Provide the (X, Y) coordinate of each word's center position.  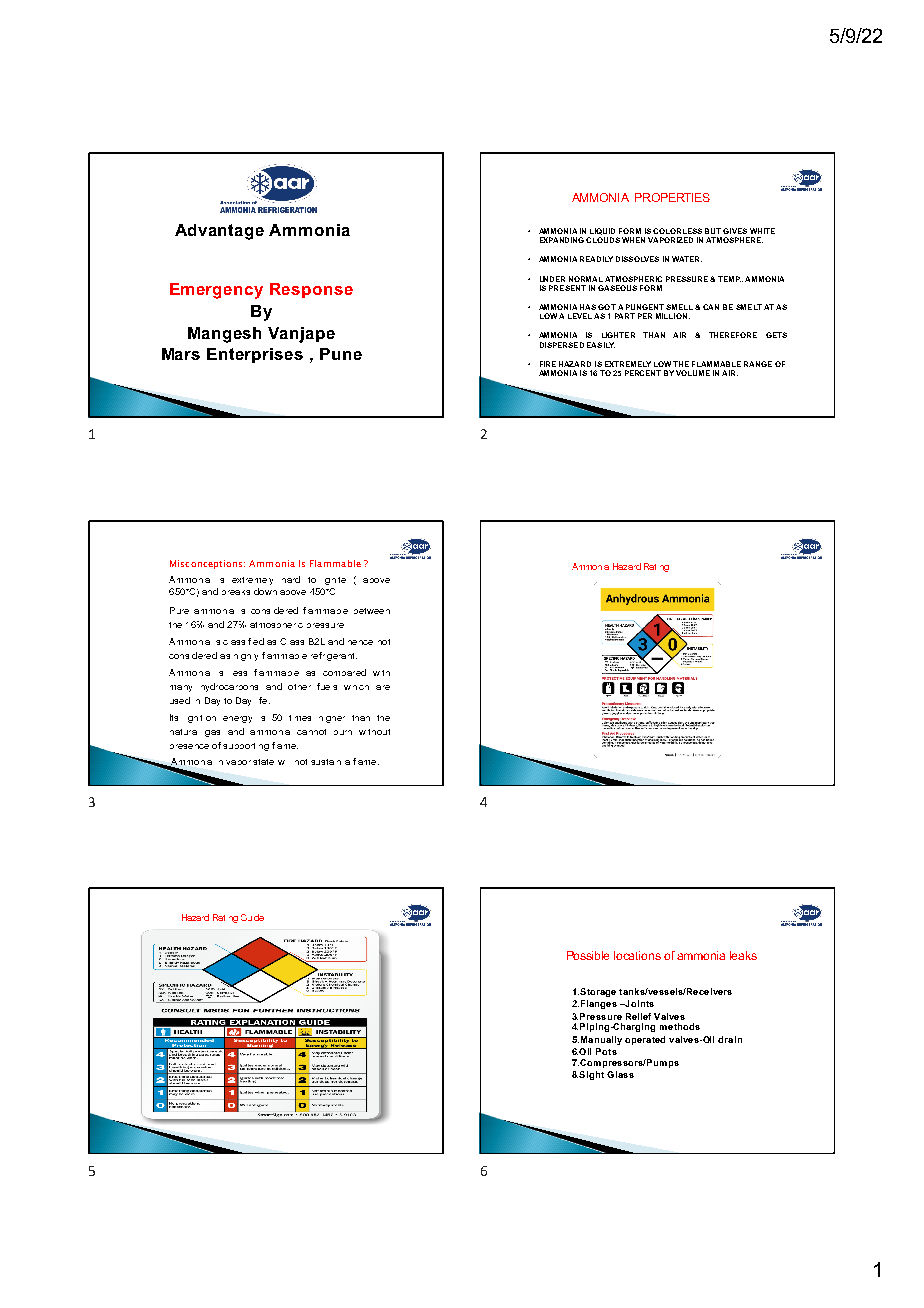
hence (360, 642)
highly (246, 657)
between (372, 611)
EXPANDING (562, 240)
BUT (713, 231)
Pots (606, 1051)
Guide (252, 917)
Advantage (219, 232)
